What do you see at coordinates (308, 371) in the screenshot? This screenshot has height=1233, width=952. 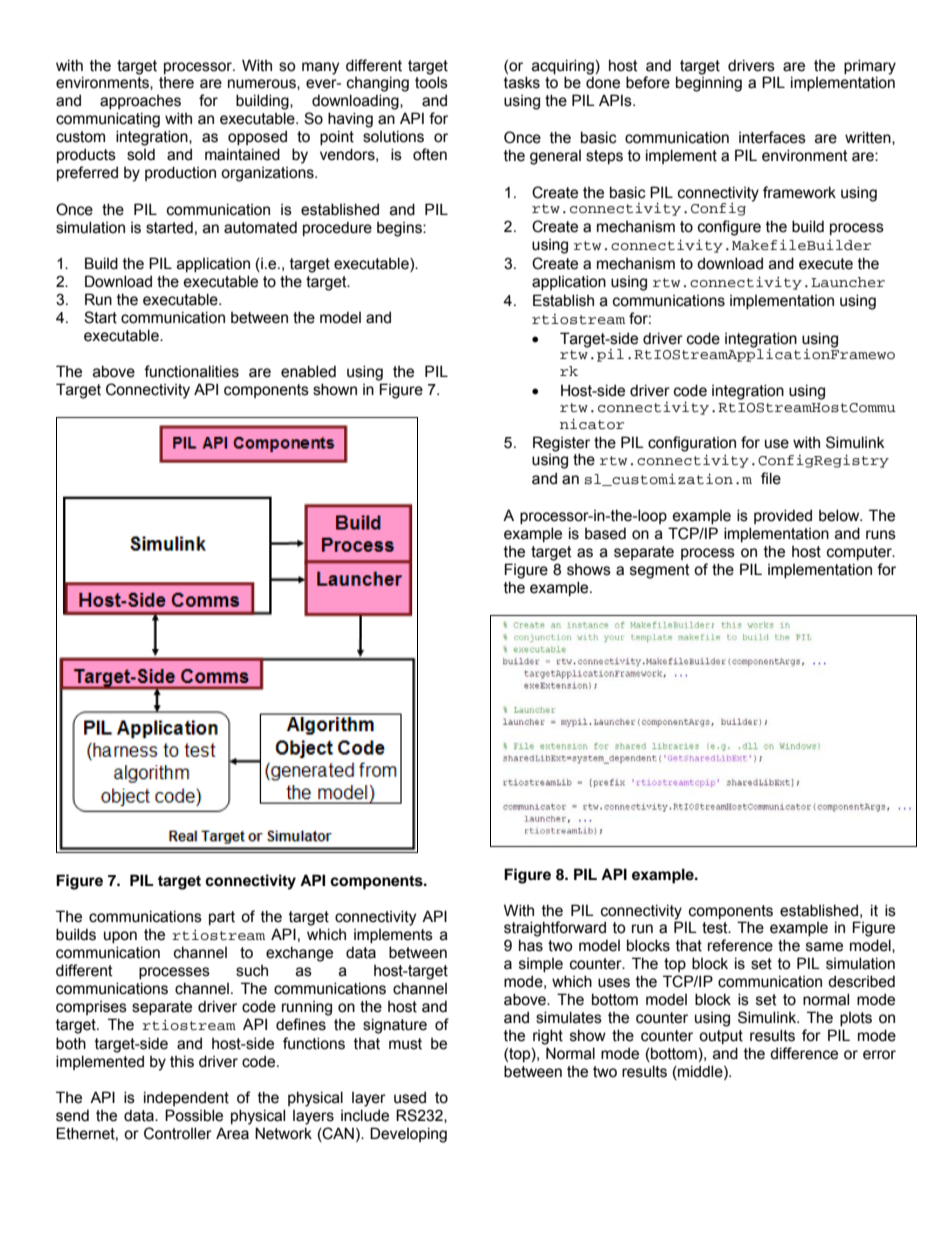 I see `enabled` at bounding box center [308, 371].
